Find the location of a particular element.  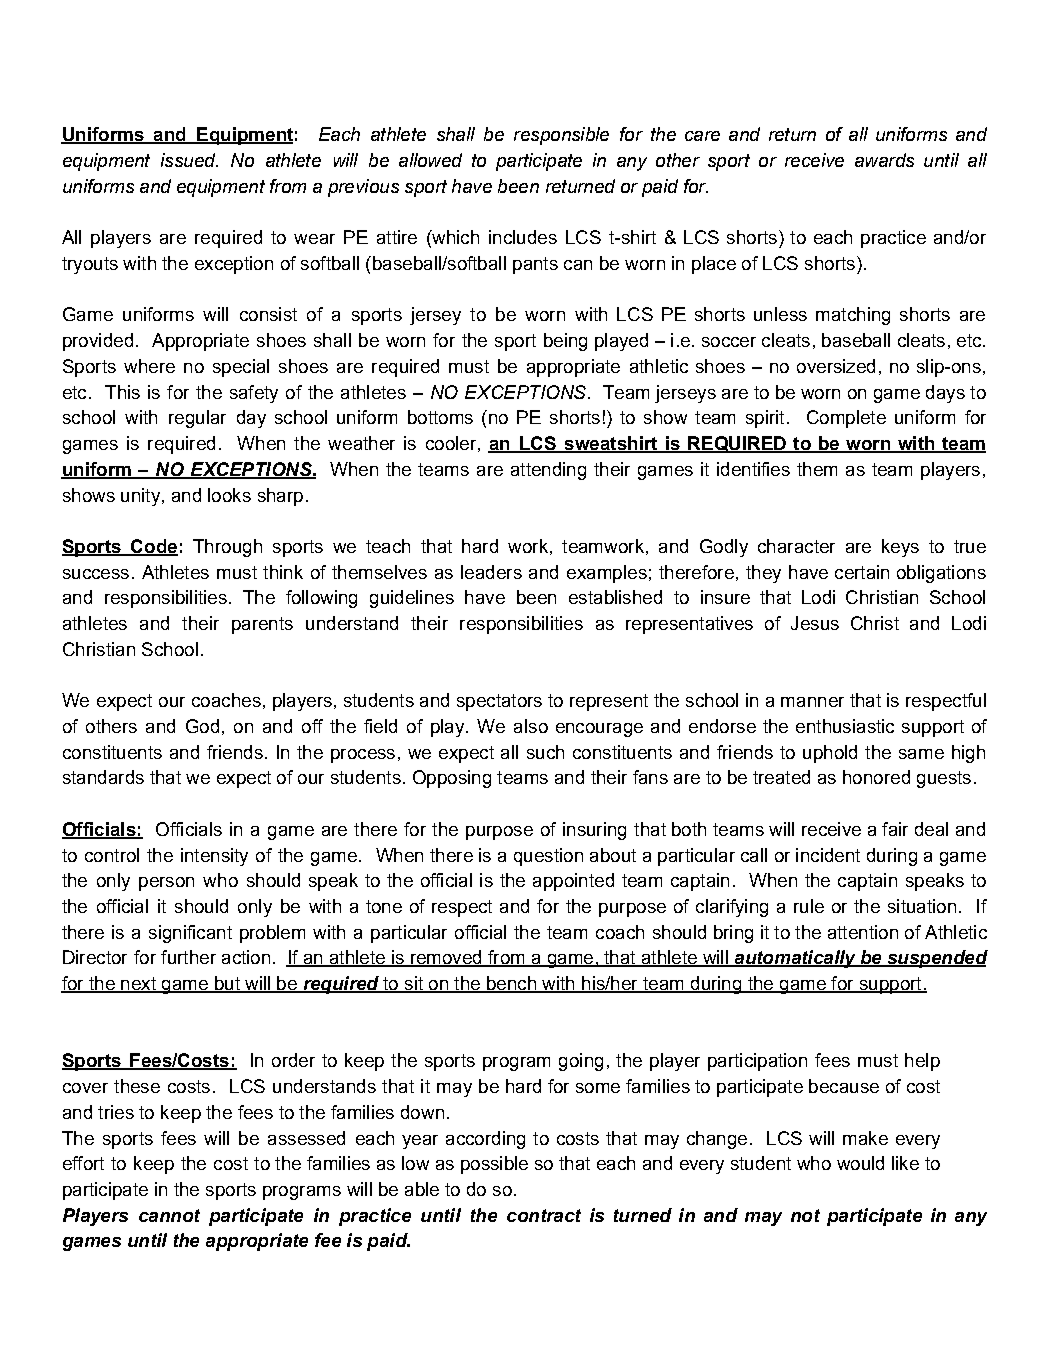

intensity is located at coordinates (214, 857).
